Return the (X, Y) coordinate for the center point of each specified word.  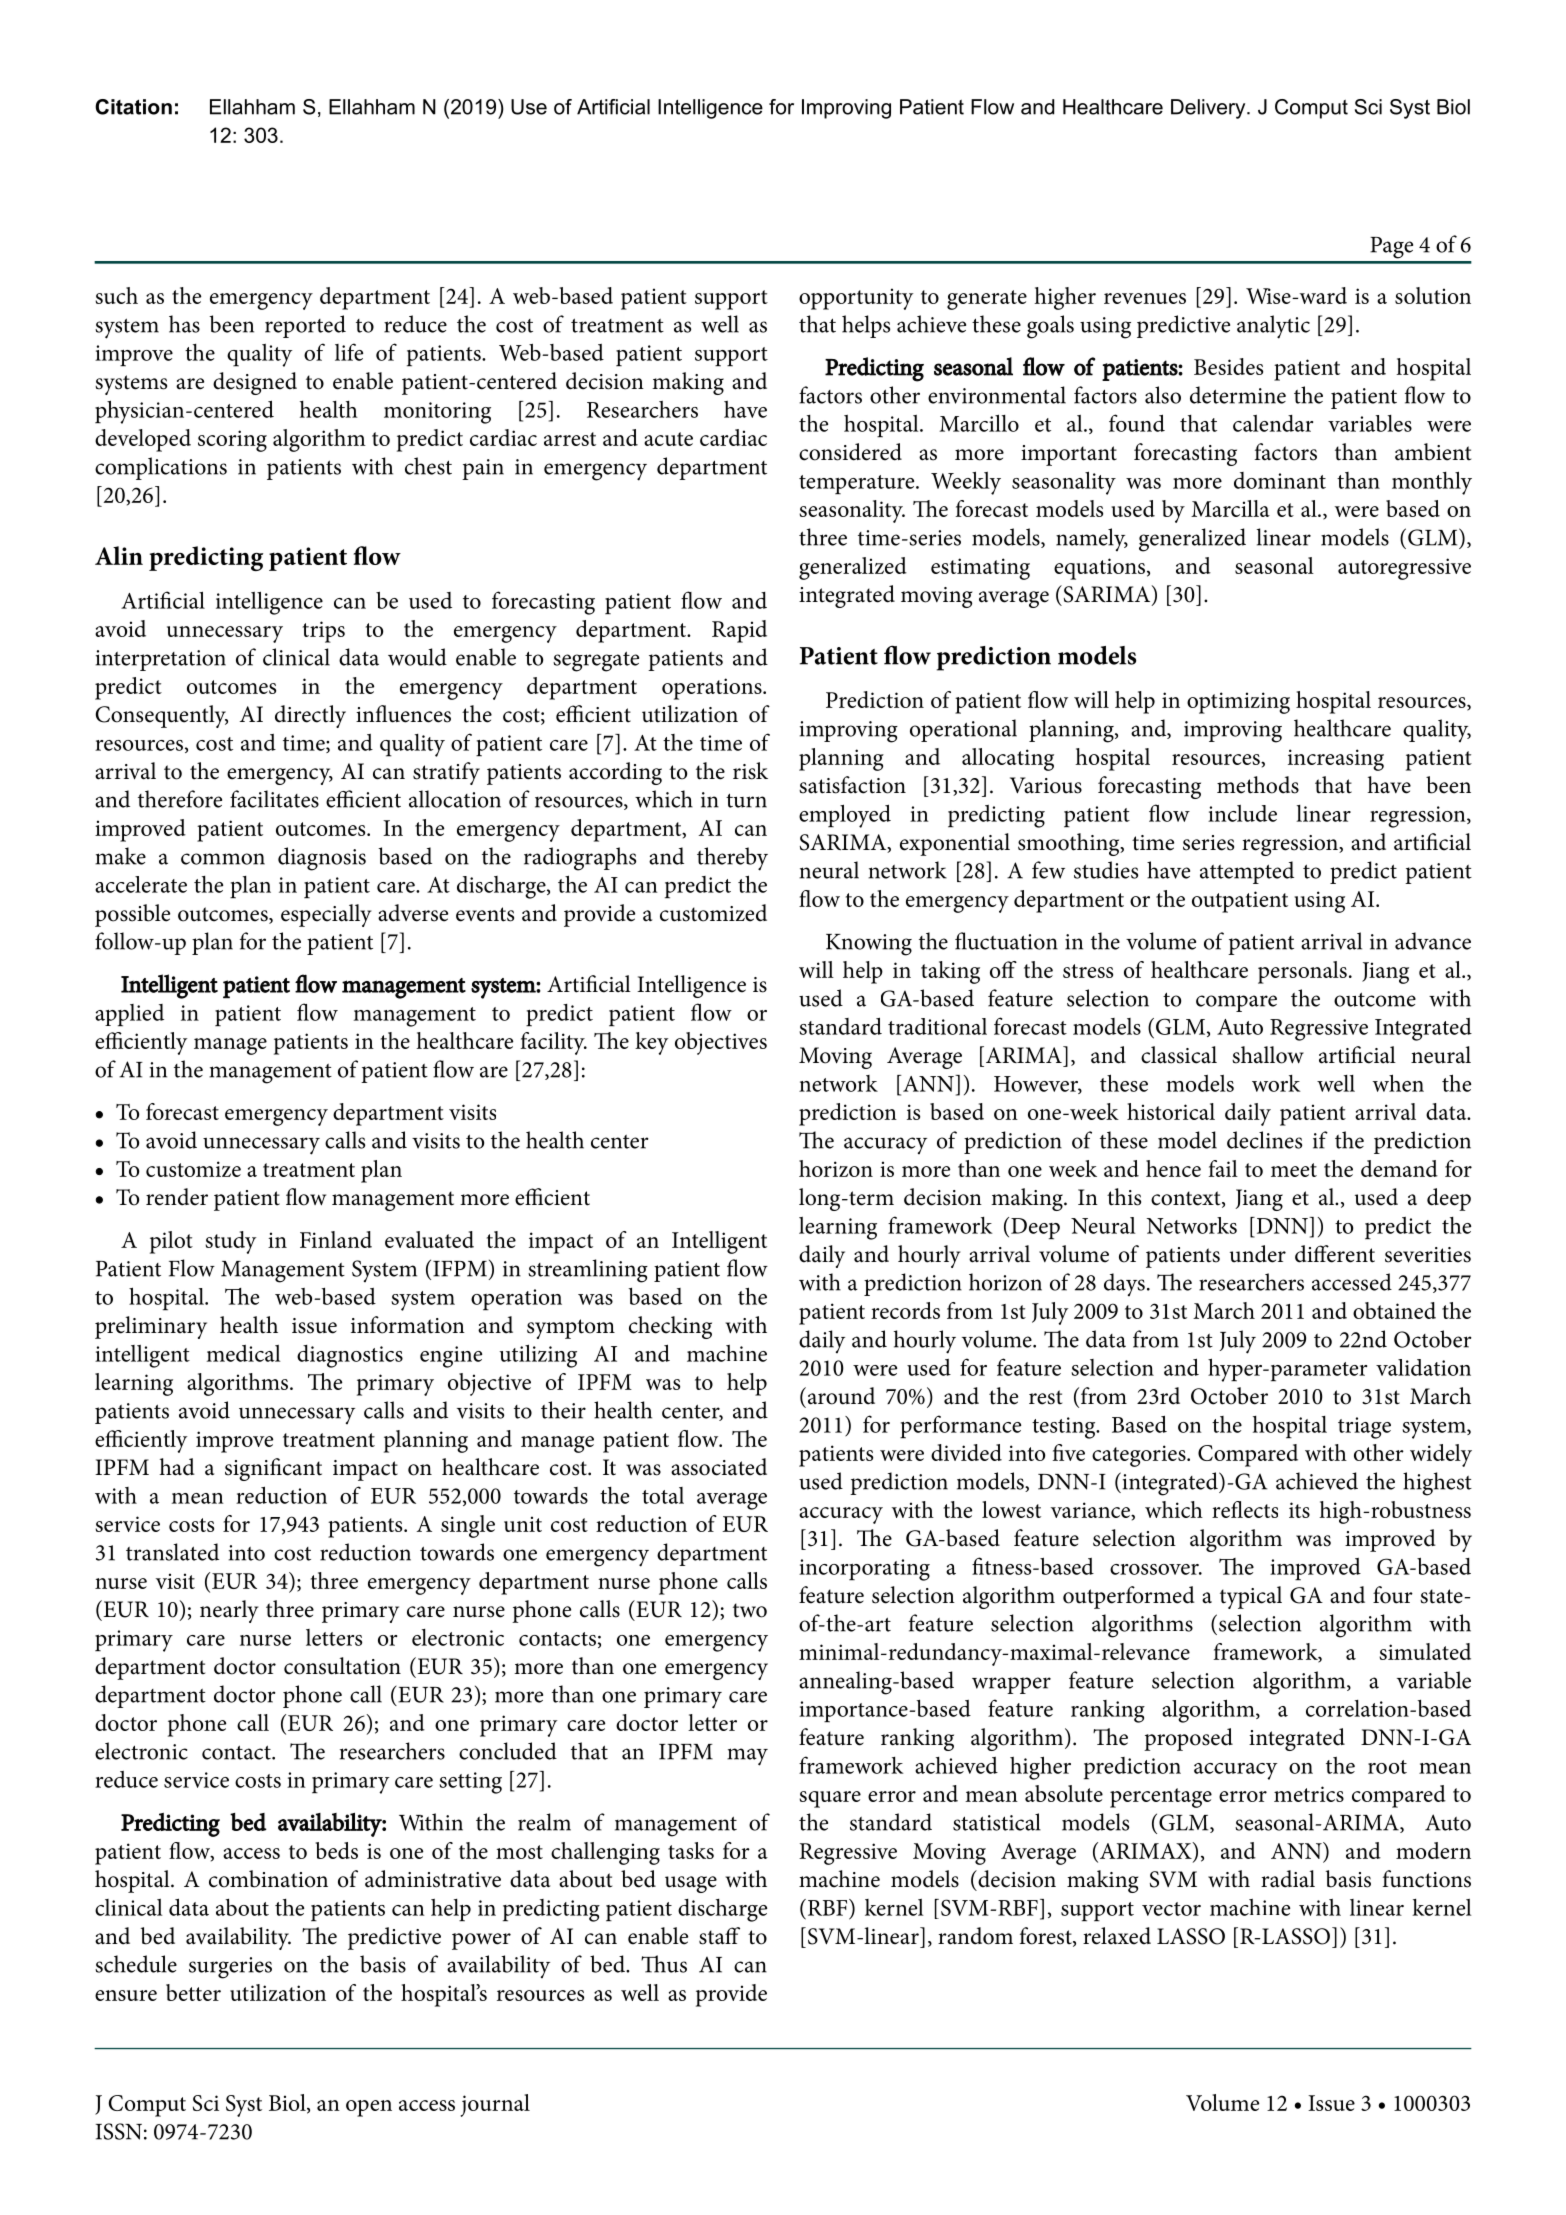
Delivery (1209, 109)
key (651, 1043)
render (177, 1197)
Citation (133, 107)
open (369, 2108)
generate (987, 300)
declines (1264, 1140)
